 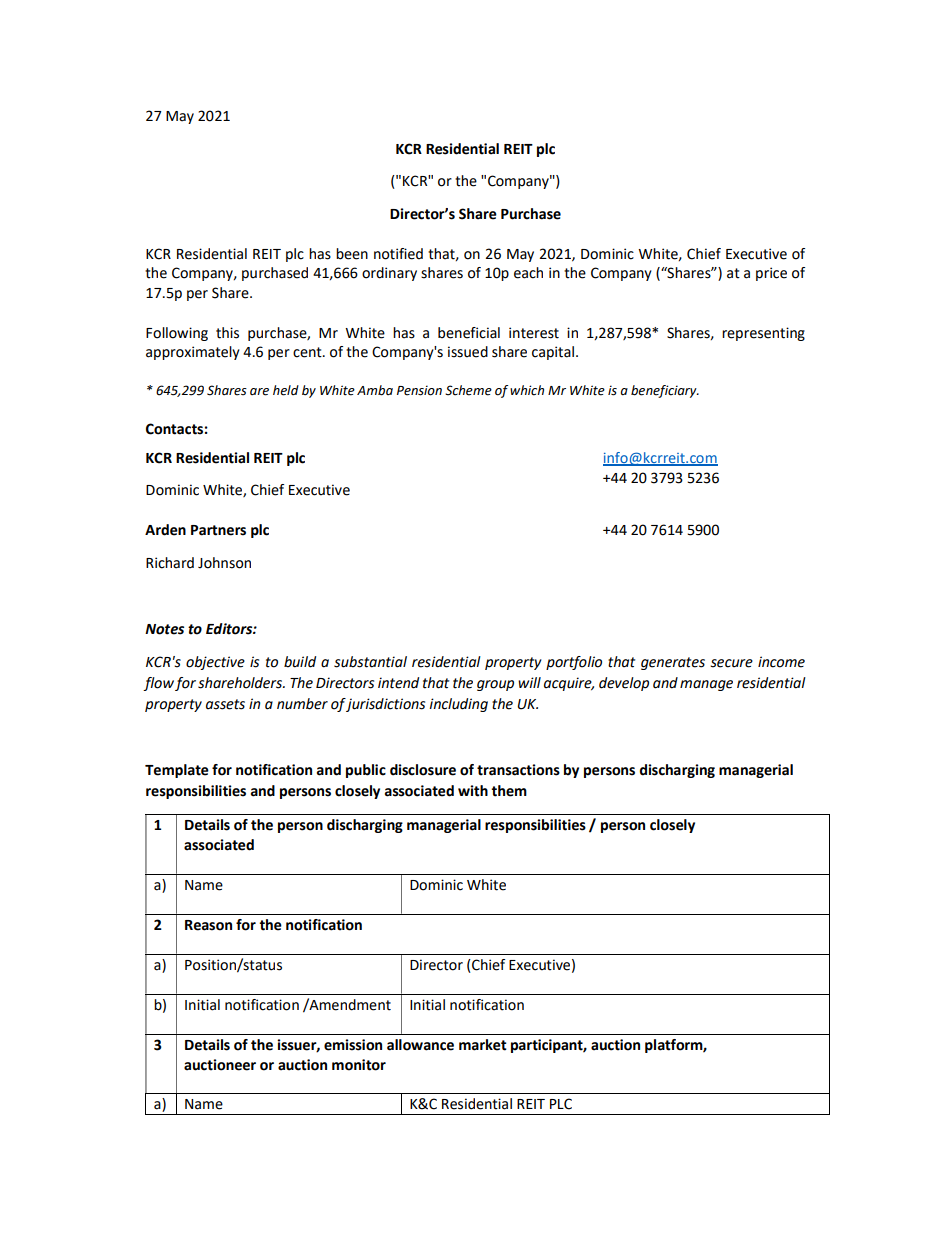 What do you see at coordinates (528, 273) in the image?
I see `each` at bounding box center [528, 273].
